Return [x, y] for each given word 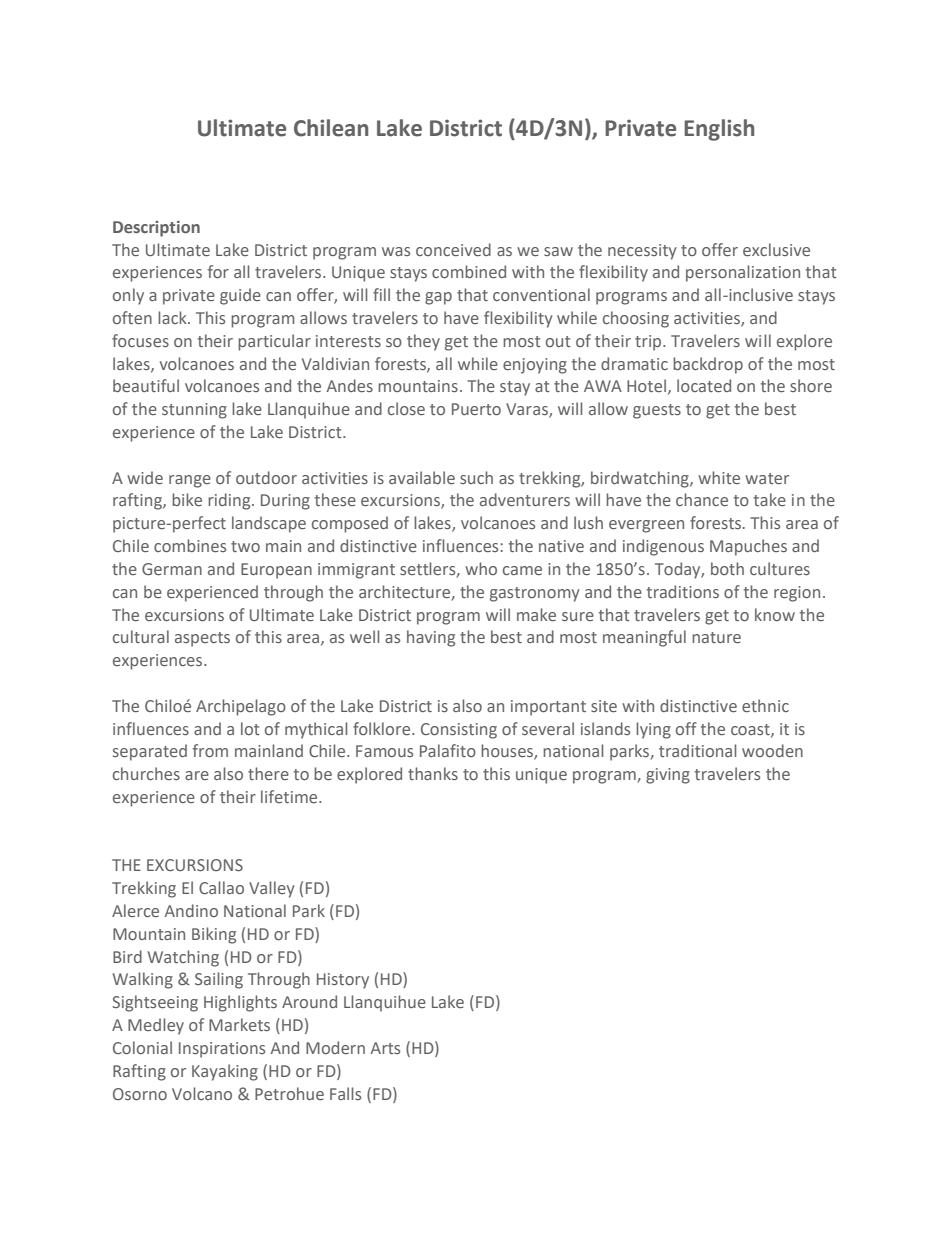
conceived [453, 249]
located [704, 385]
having [431, 638]
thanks [433, 773]
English [719, 130]
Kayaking [225, 1072]
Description [156, 229]
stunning [194, 411]
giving [668, 776]
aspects [202, 639]
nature [716, 637]
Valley [272, 889]
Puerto [476, 409]
